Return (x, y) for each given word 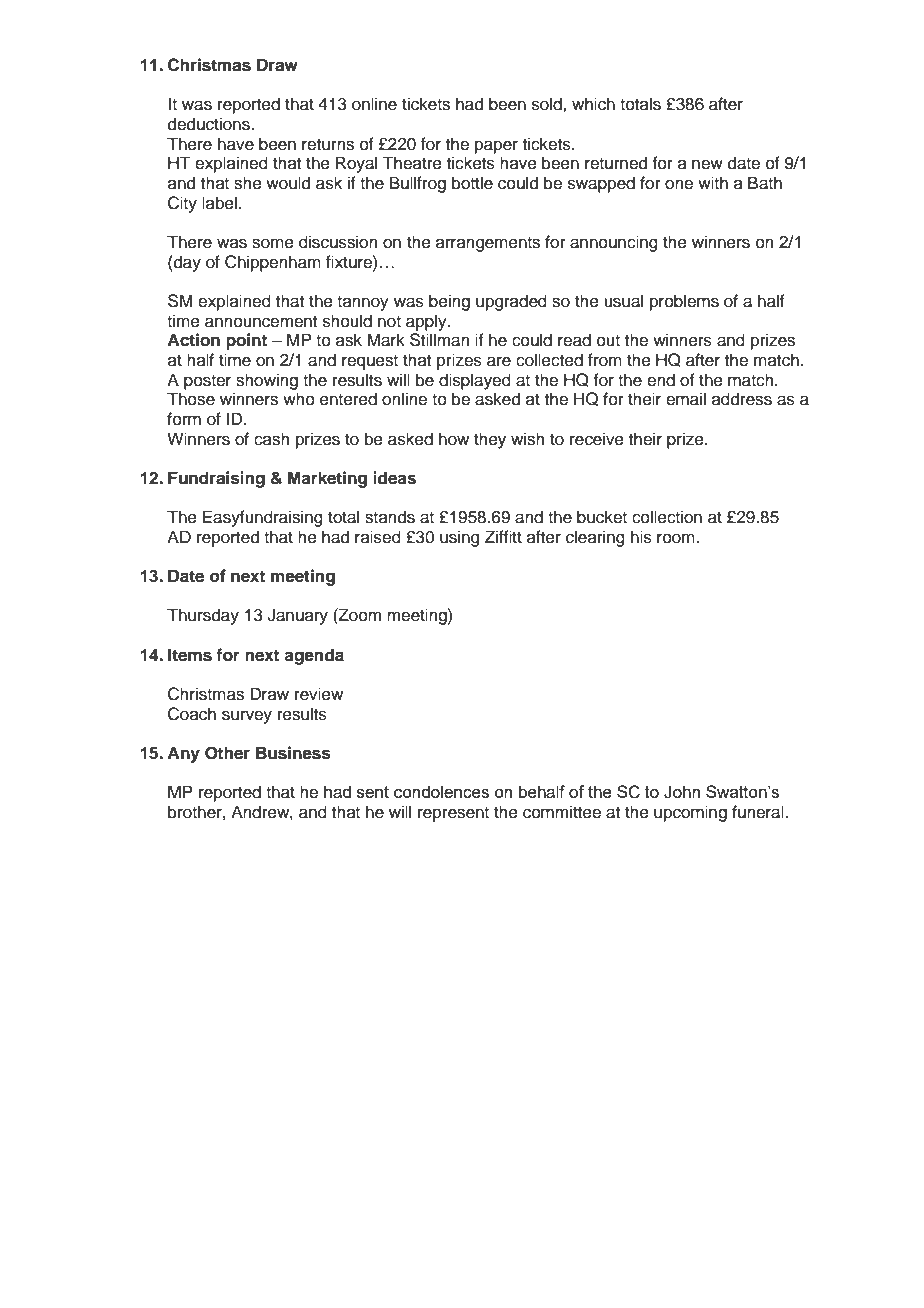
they (490, 440)
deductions (210, 124)
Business (293, 753)
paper (496, 147)
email (686, 399)
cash (272, 439)
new (707, 164)
